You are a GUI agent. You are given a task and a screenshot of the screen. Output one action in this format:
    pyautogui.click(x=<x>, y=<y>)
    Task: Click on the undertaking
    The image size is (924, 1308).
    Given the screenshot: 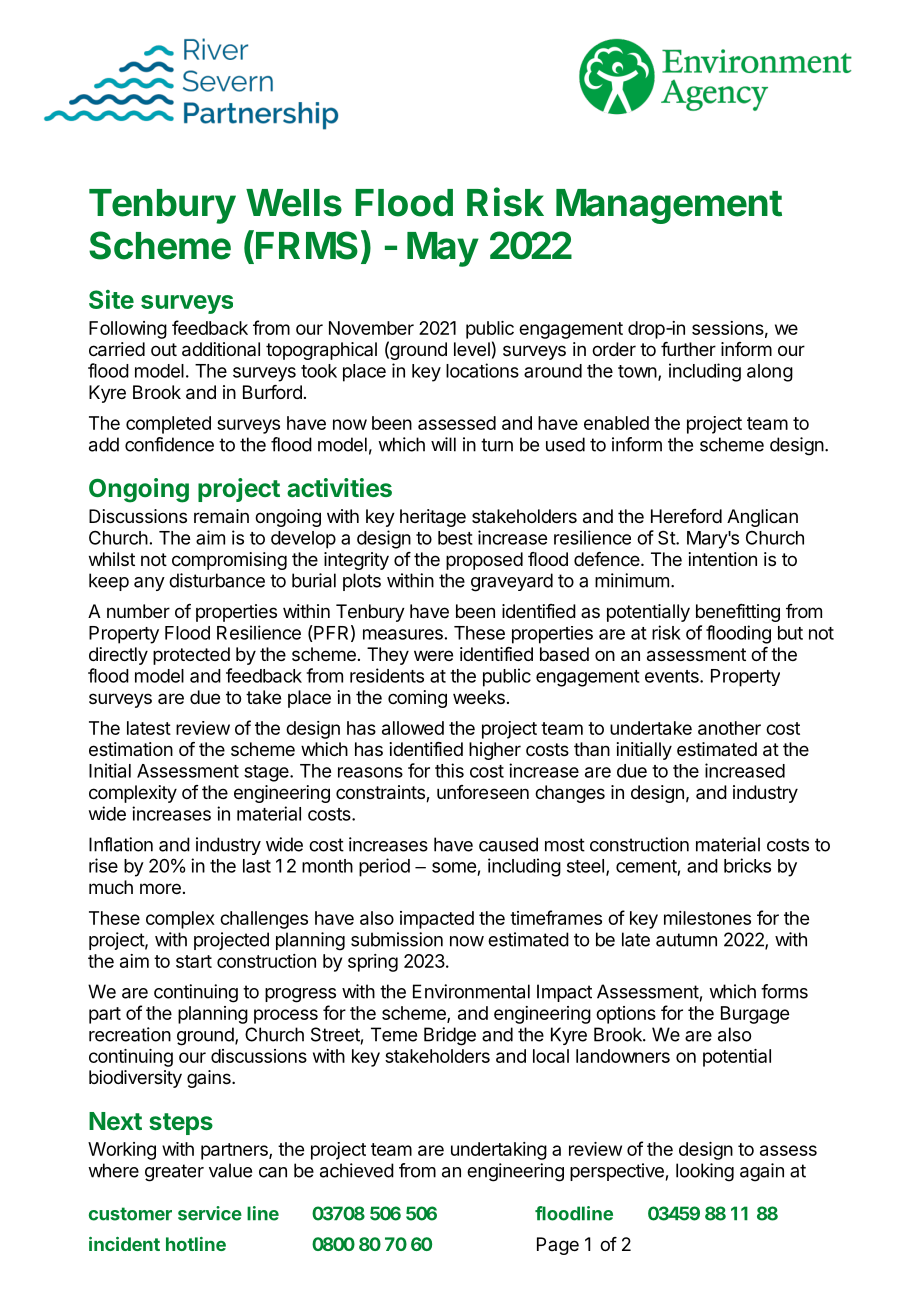 What is the action you would take?
    pyautogui.click(x=499, y=1151)
